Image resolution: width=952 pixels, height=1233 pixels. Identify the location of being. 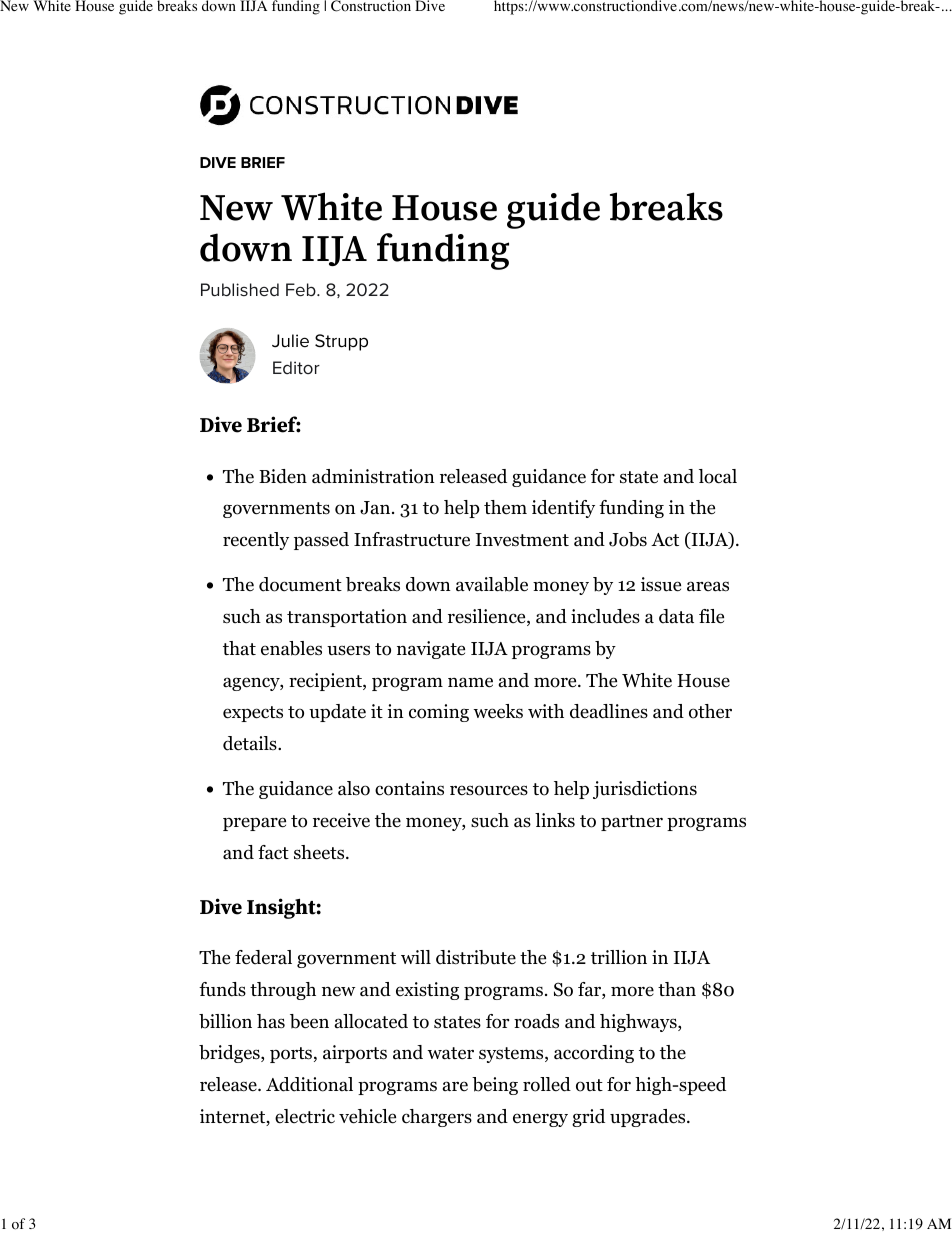
(495, 1086).
